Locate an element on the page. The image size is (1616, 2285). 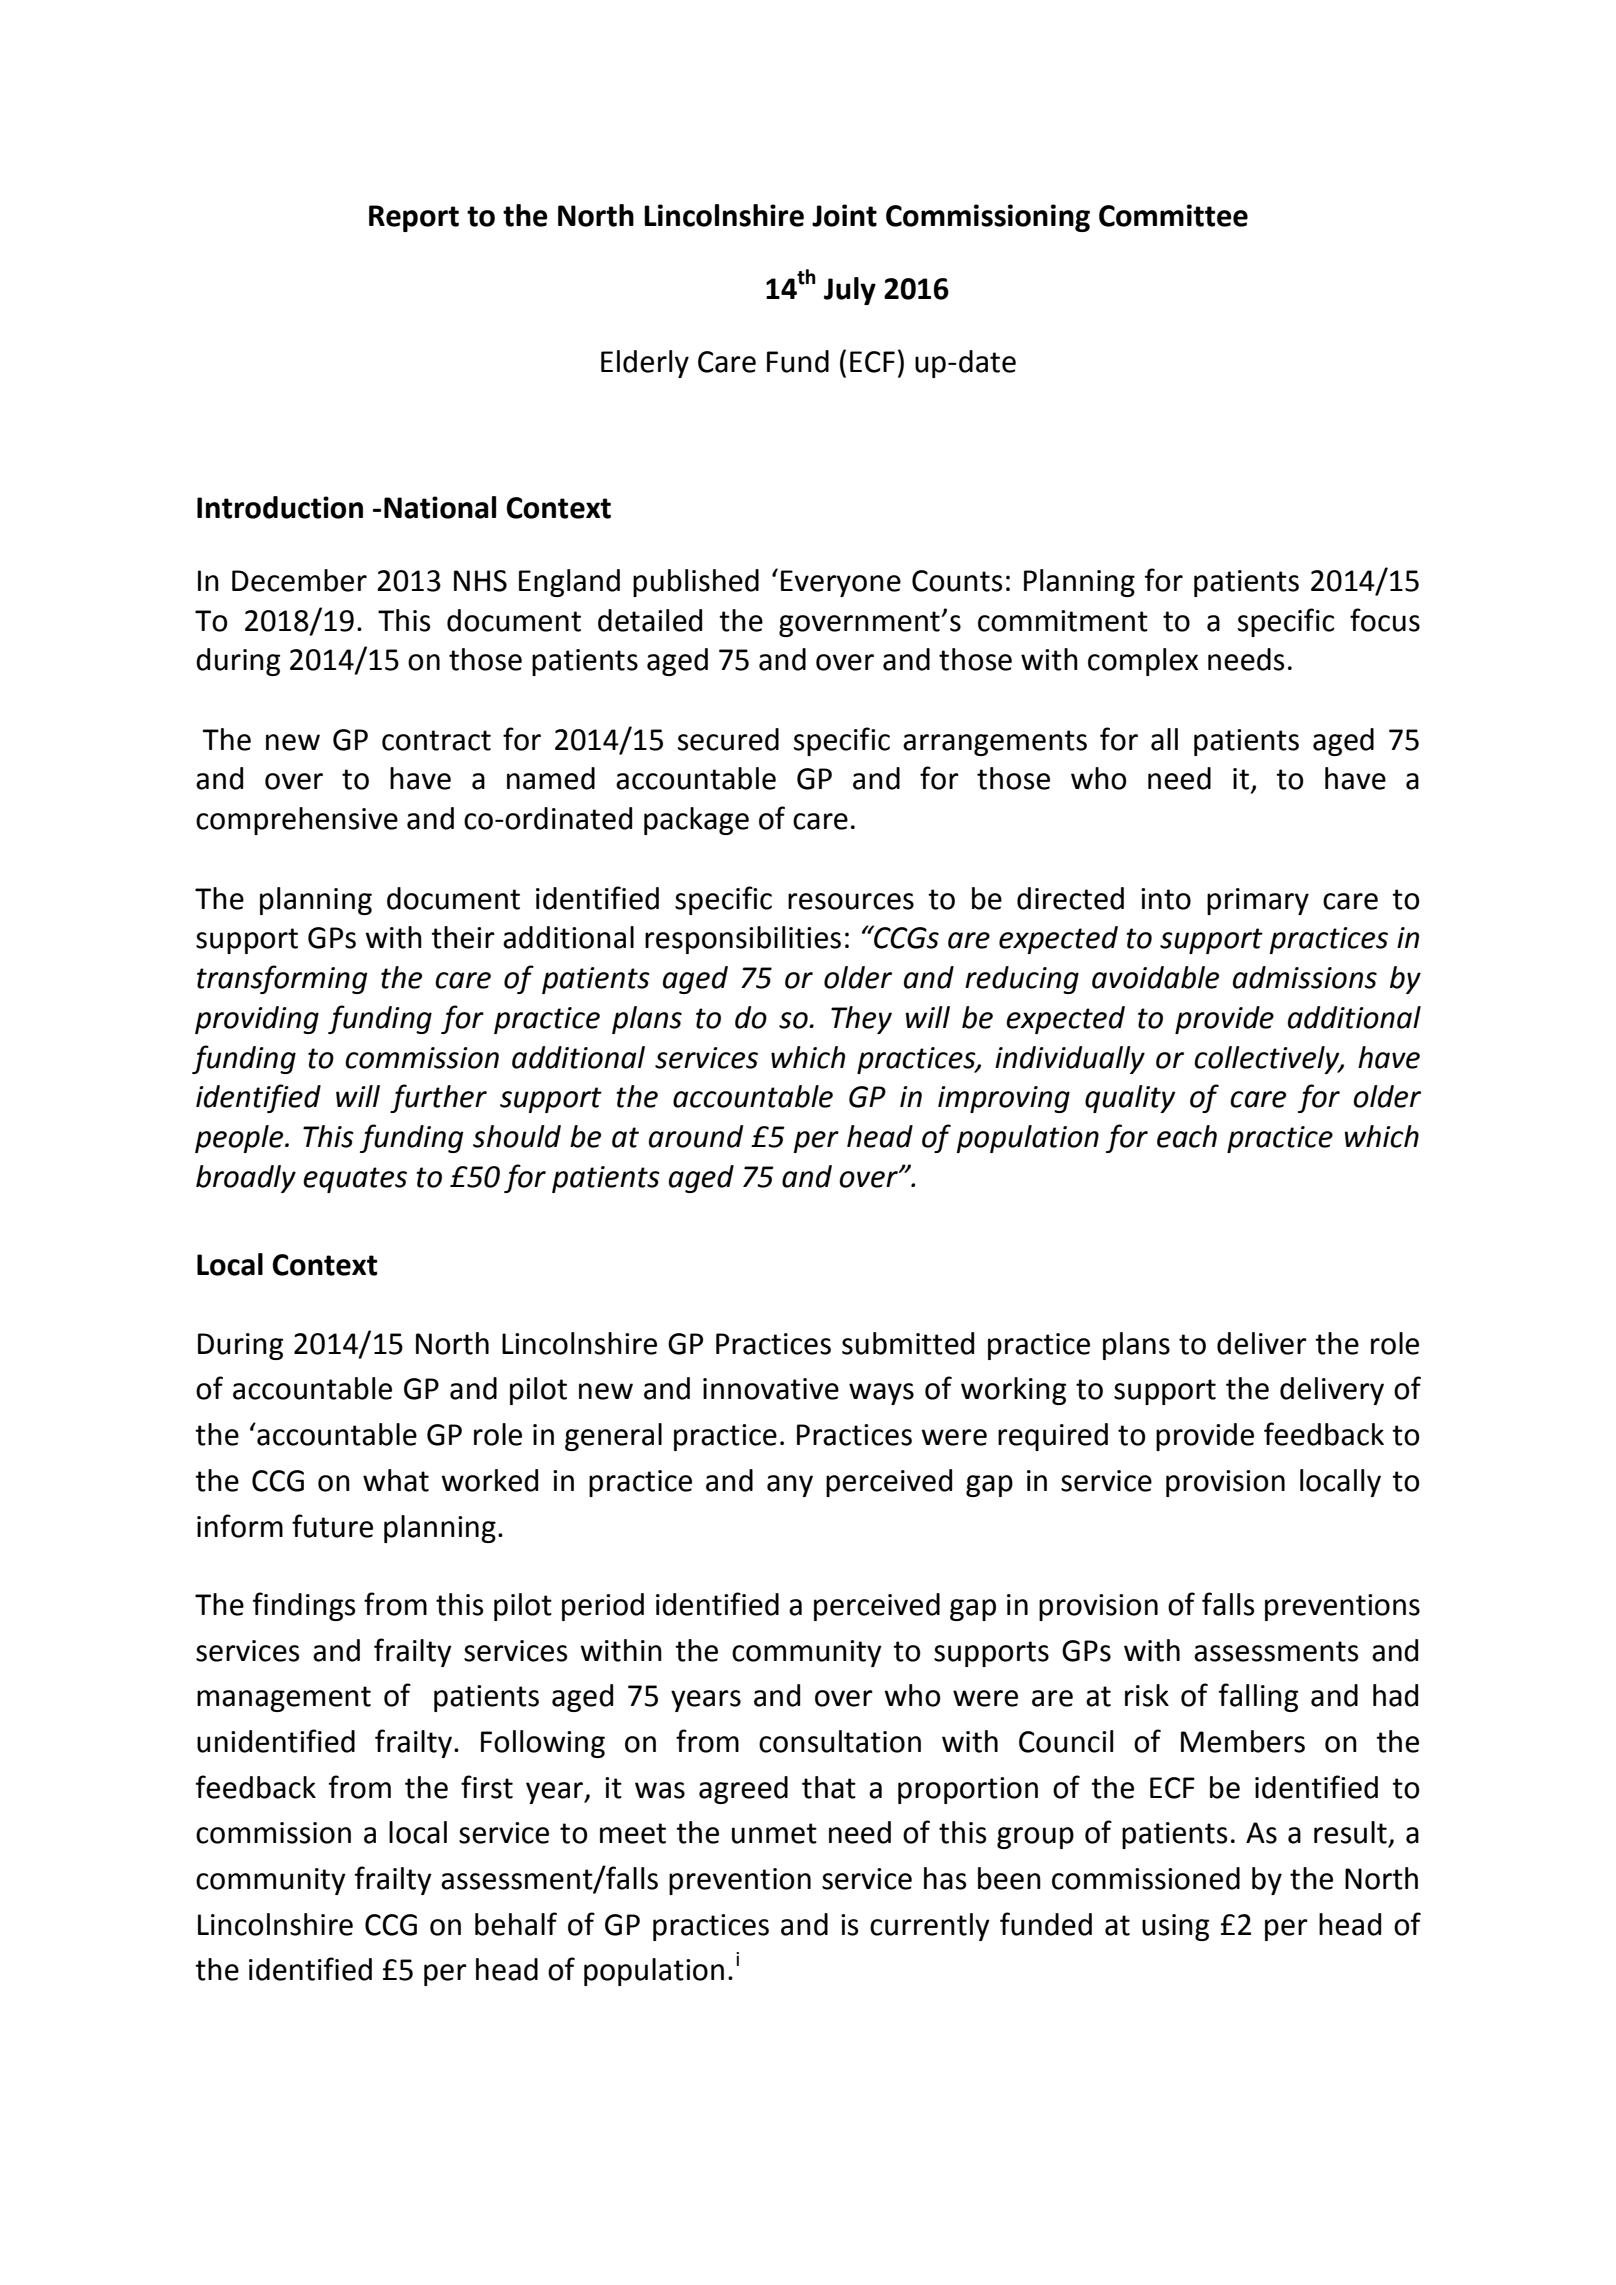
behalf is located at coordinates (516, 1924).
